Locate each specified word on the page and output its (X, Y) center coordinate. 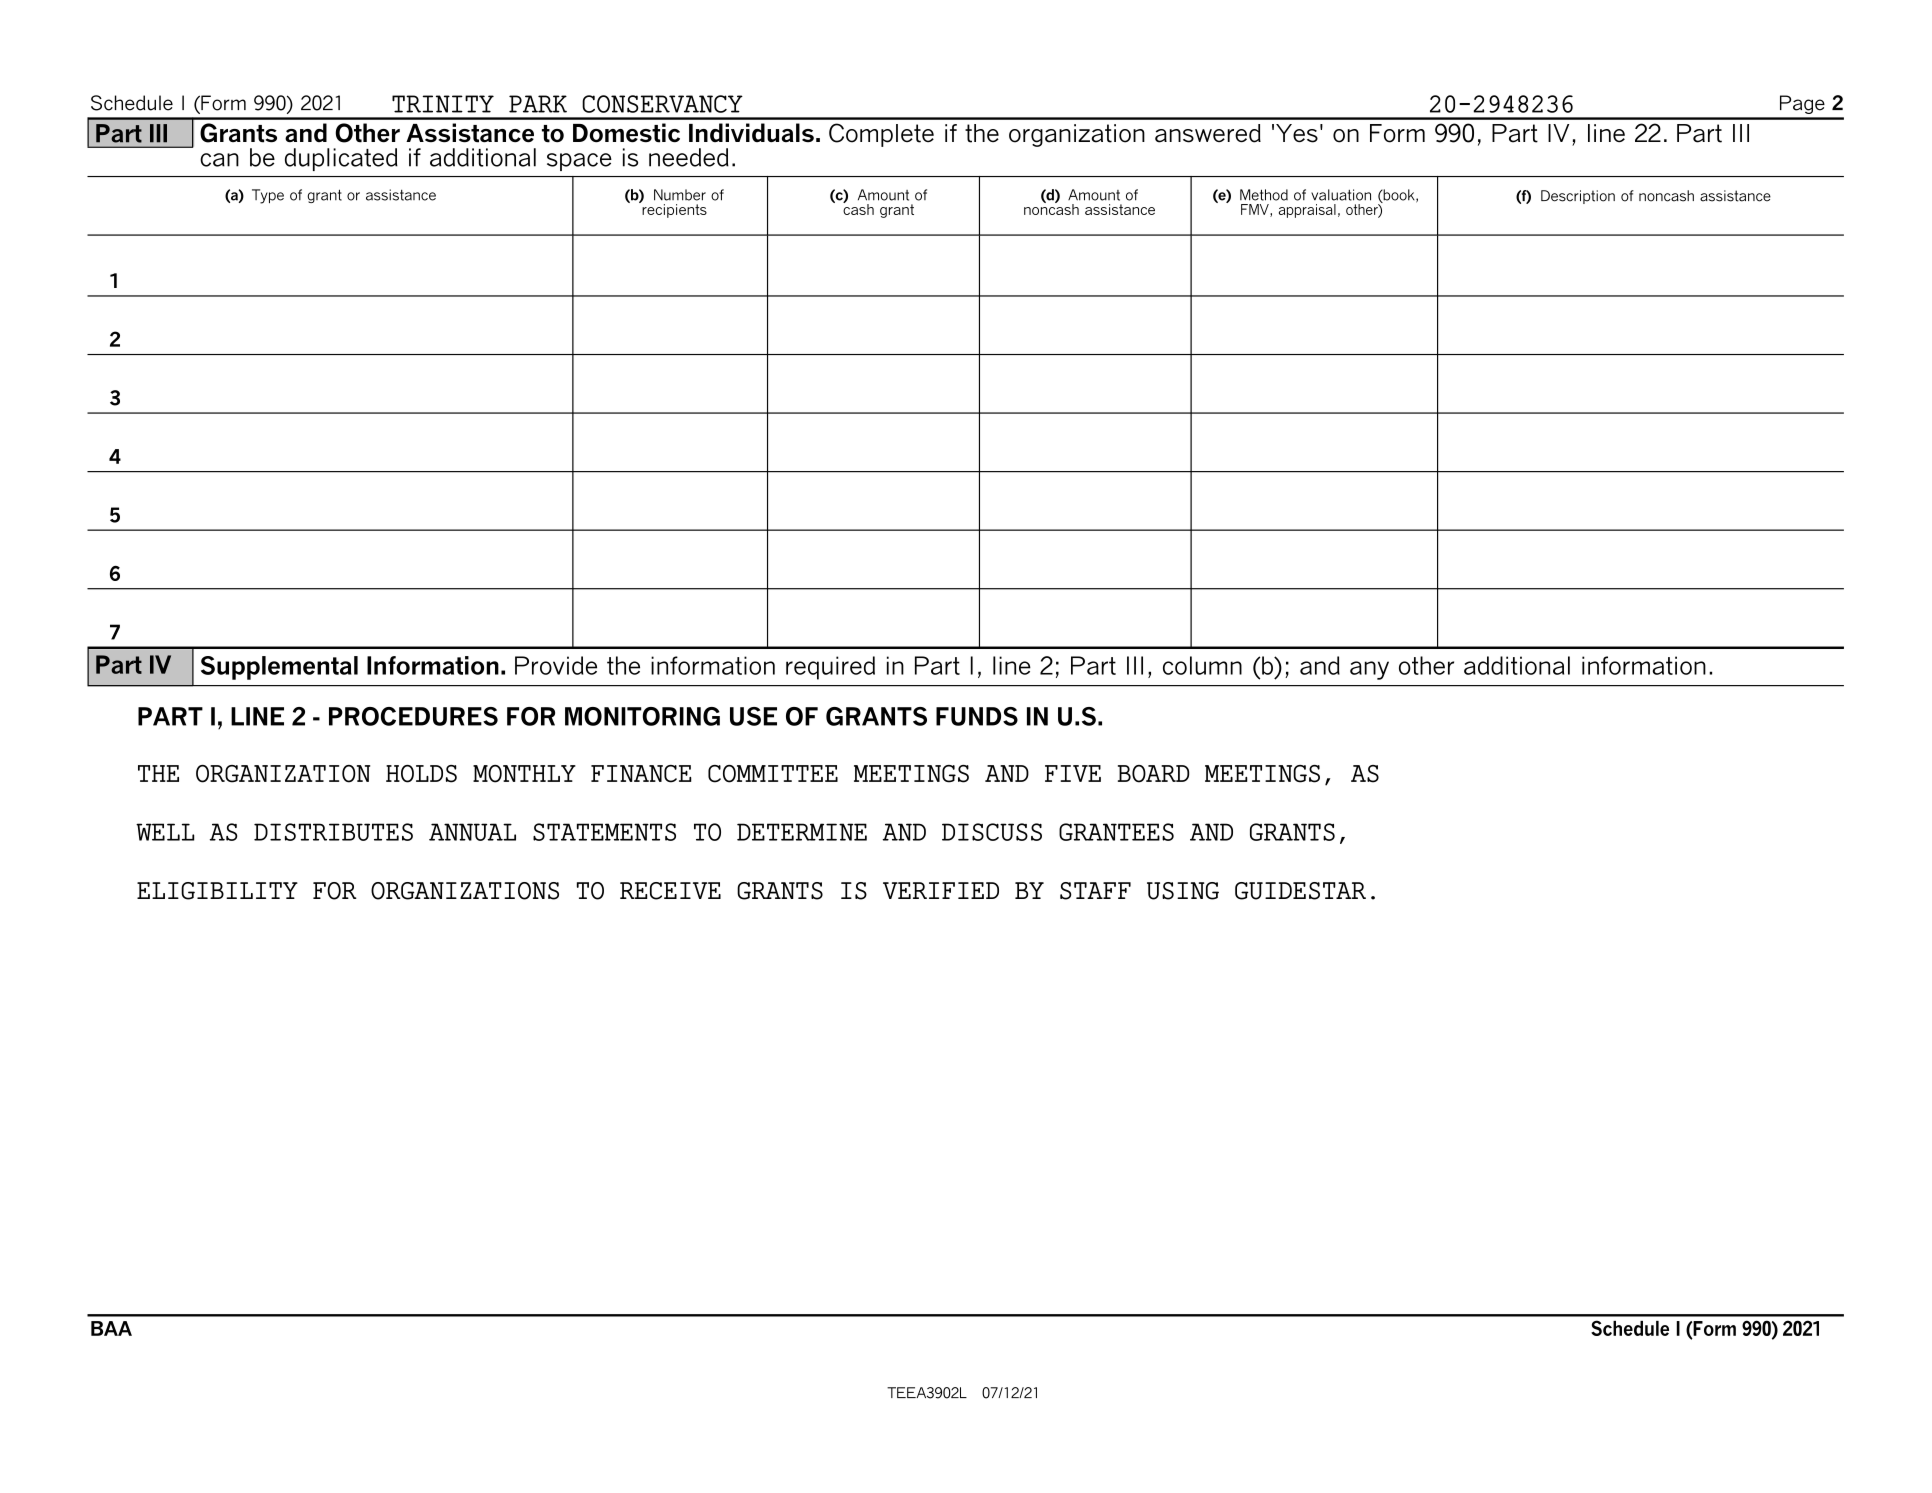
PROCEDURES (413, 716)
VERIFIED (941, 890)
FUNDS (977, 716)
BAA (111, 1328)
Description (1578, 197)
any (1369, 670)
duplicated (341, 159)
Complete (881, 135)
